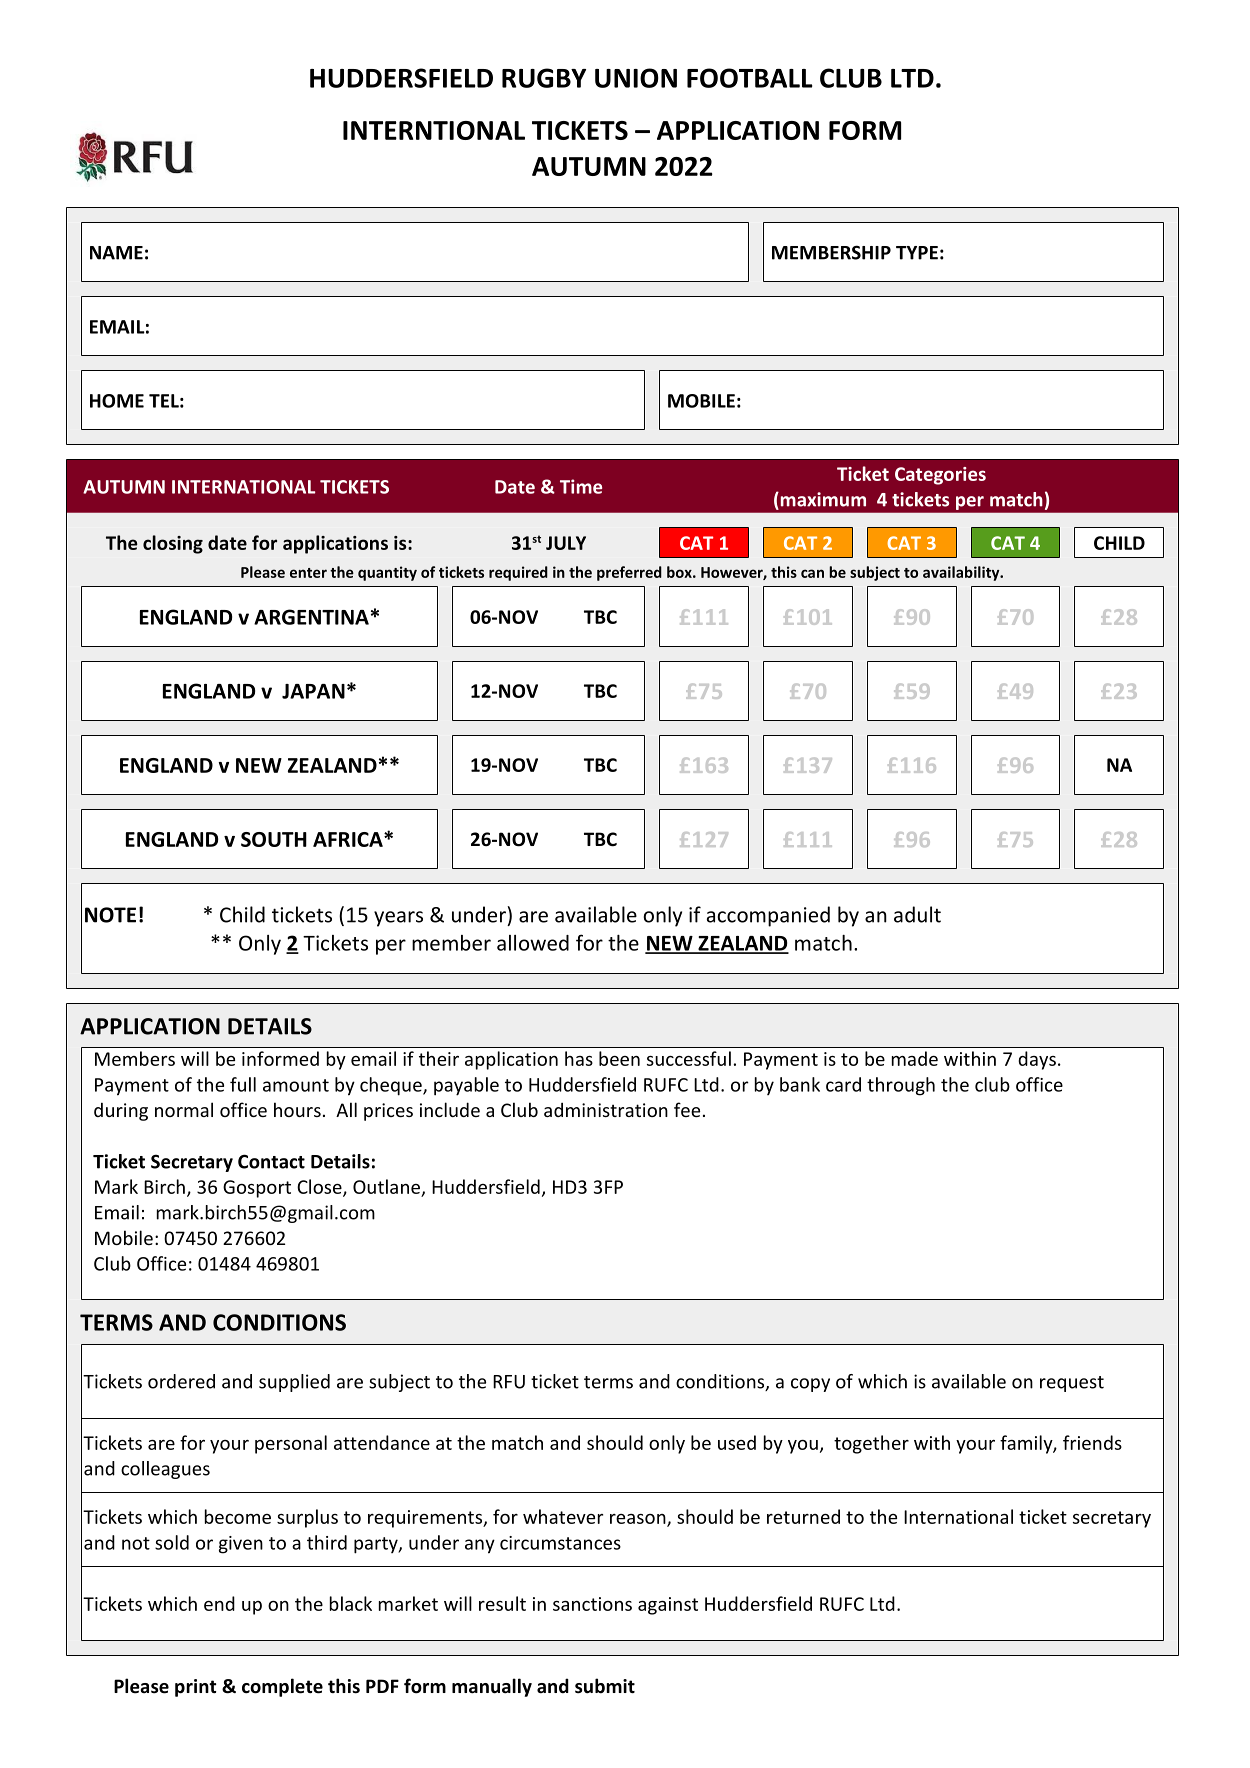  Describe the element at coordinates (592, 1604) in the screenshot. I see `sanctions` at that location.
